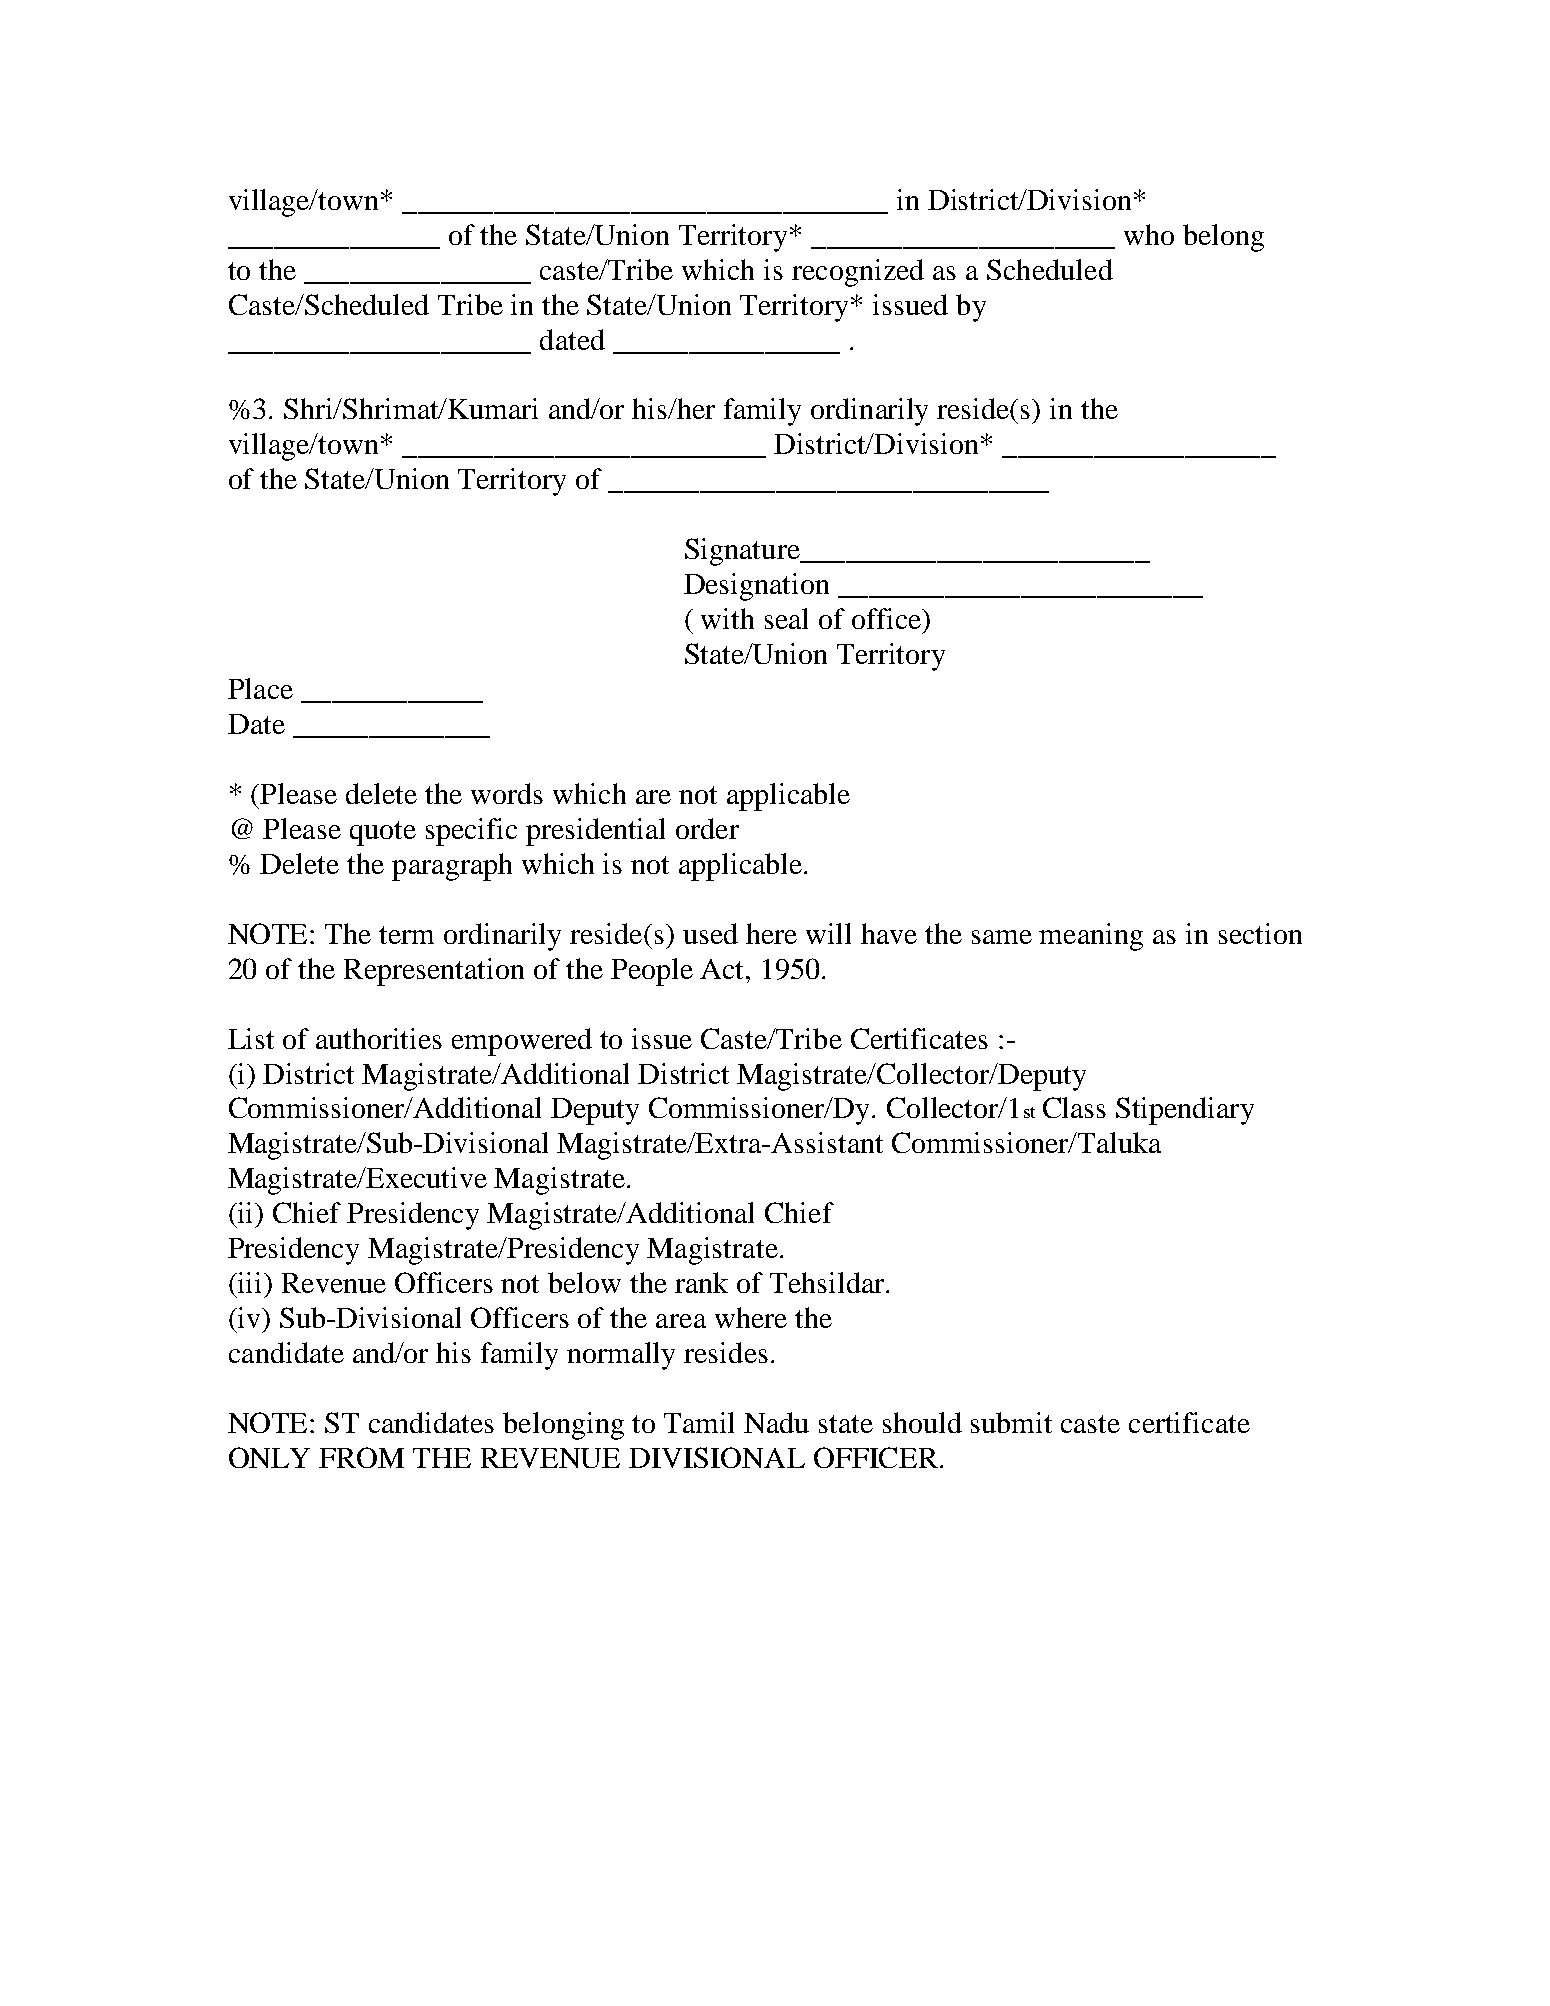 Image resolution: width=1550 pixels, height=2006 pixels. I want to click on Designation, so click(756, 587).
